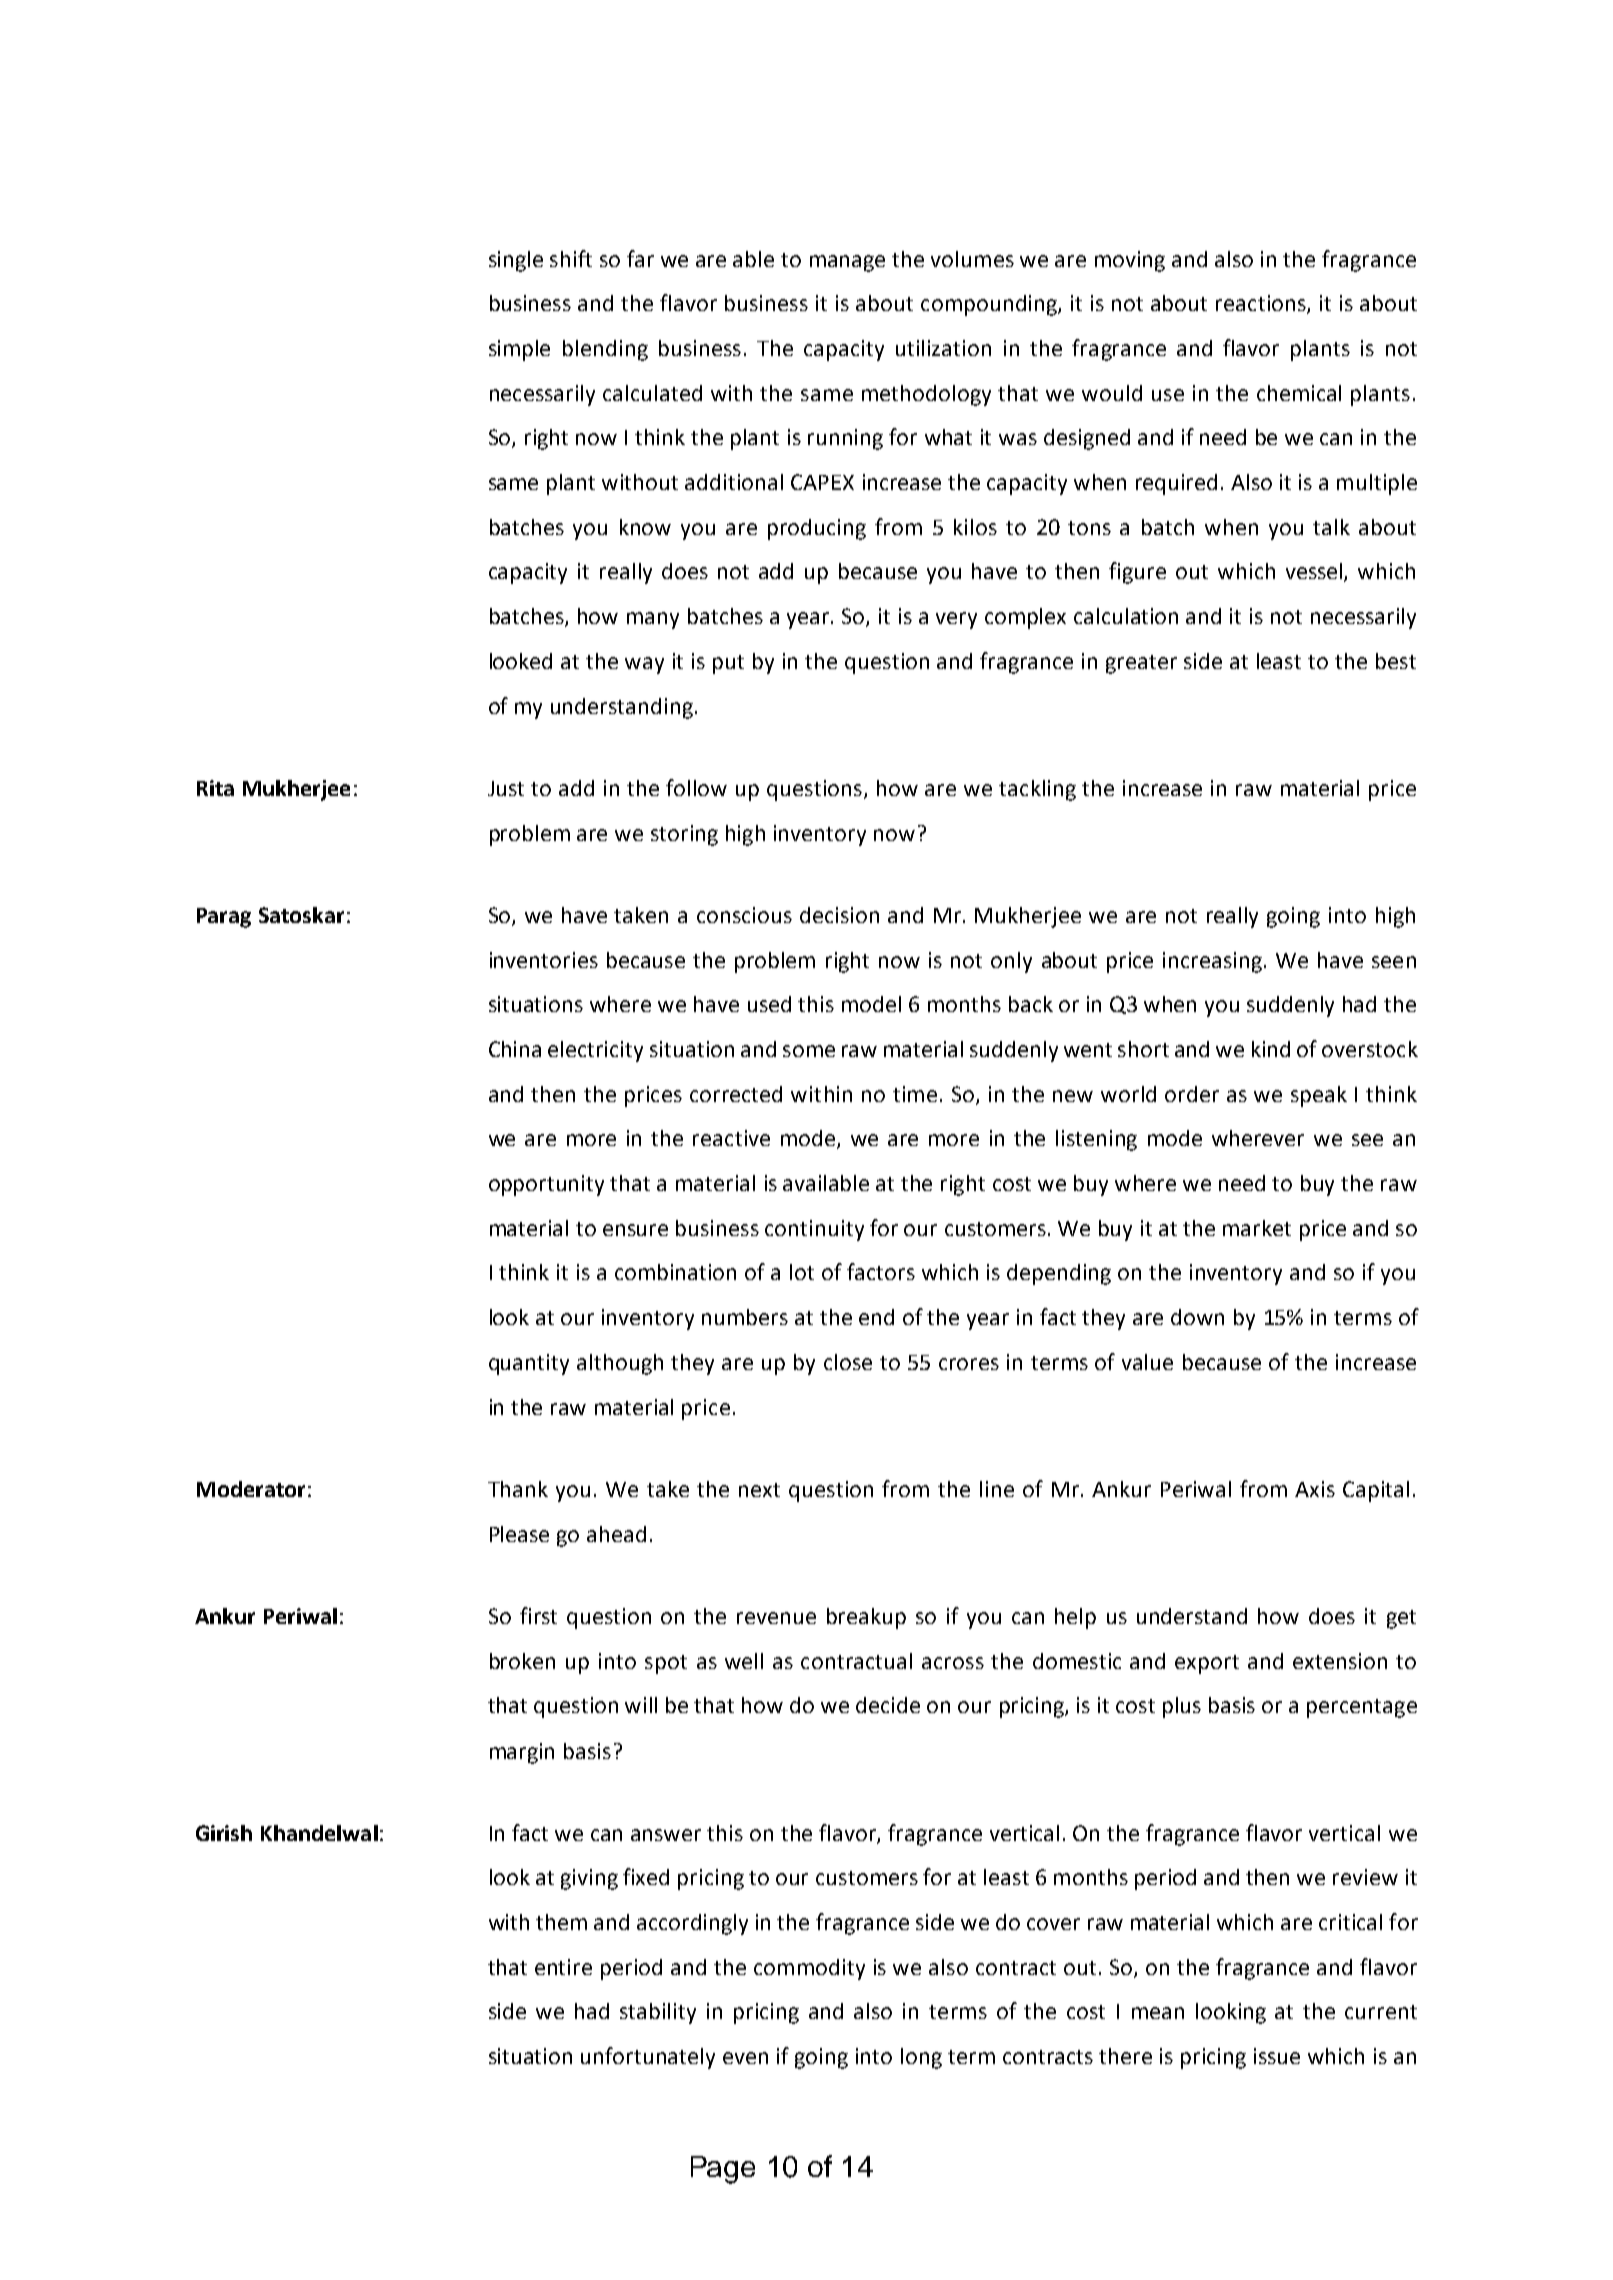 This page has width=1613, height=2280. What do you see at coordinates (522, 1753) in the page?
I see `margin` at bounding box center [522, 1753].
